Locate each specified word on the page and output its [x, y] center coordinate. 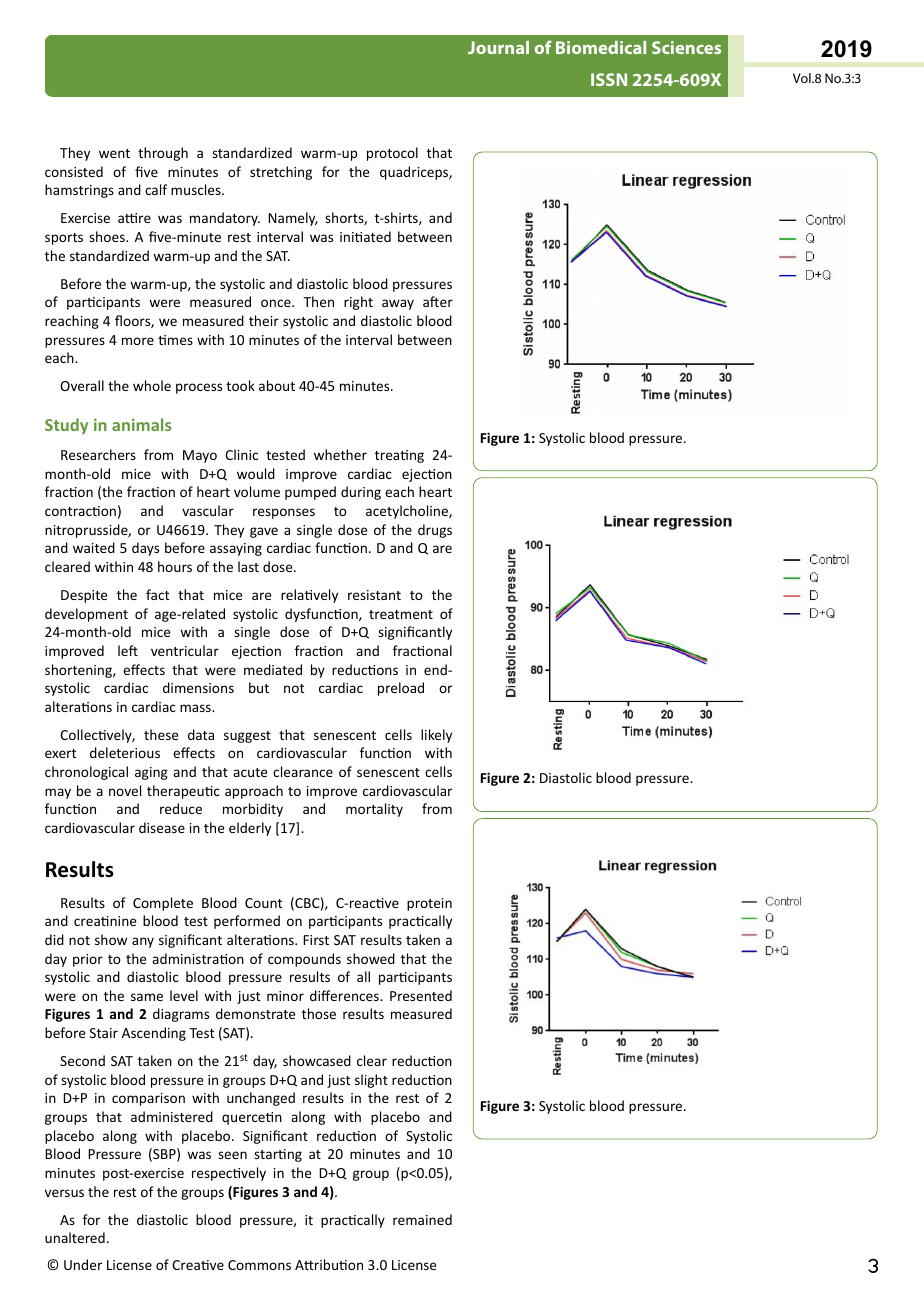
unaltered [75, 1237]
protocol [392, 154]
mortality [374, 810]
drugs [435, 531]
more [138, 341]
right [358, 303]
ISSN [609, 79]
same [147, 997]
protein [429, 904]
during [361, 493]
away [398, 304]
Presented [421, 995]
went [114, 153]
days [145, 549]
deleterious [125, 752]
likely [436, 736]
